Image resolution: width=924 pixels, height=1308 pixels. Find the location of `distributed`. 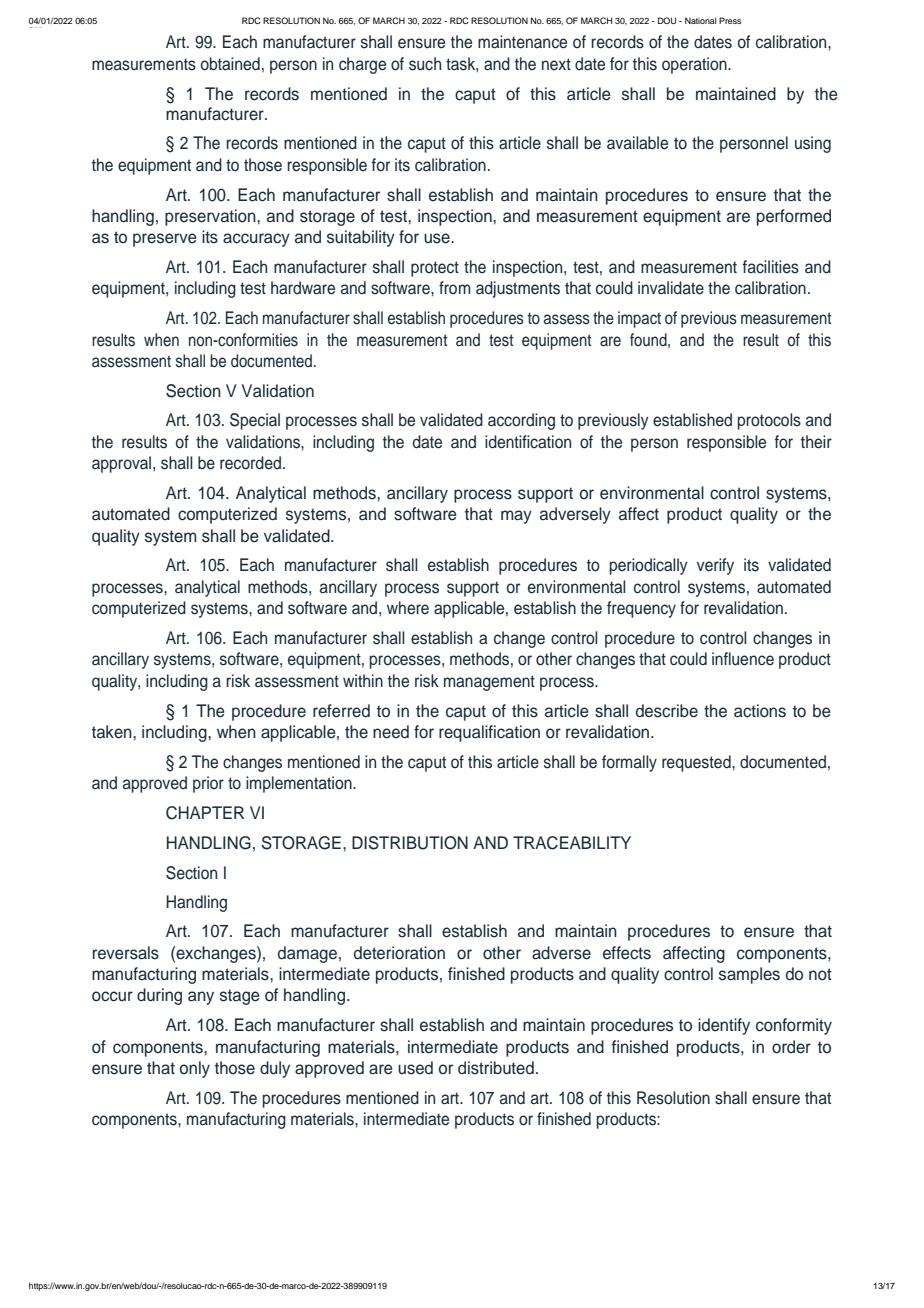

distributed is located at coordinates (496, 1068).
